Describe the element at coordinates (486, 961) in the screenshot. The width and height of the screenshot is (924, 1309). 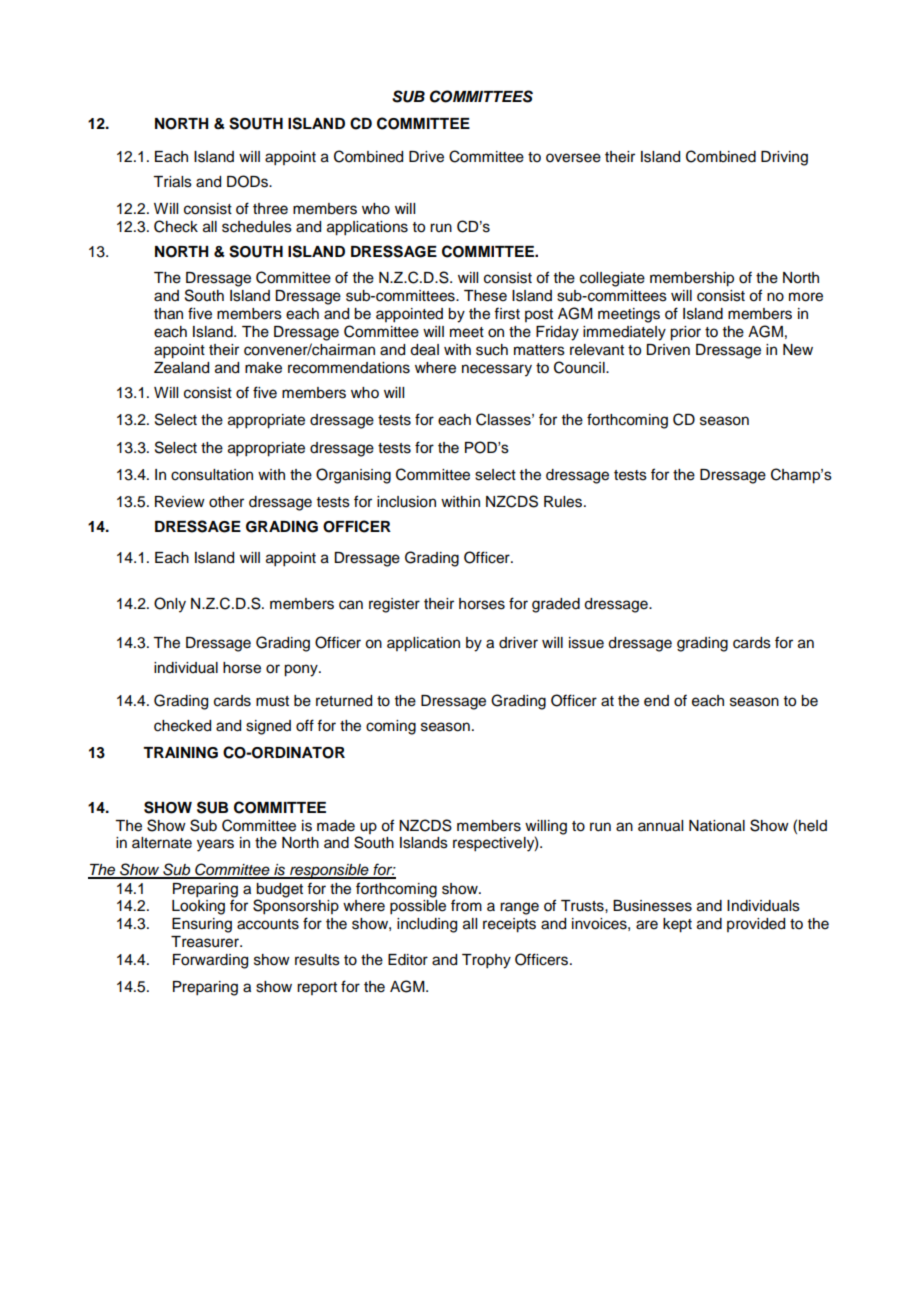
I see `Trophy` at that location.
